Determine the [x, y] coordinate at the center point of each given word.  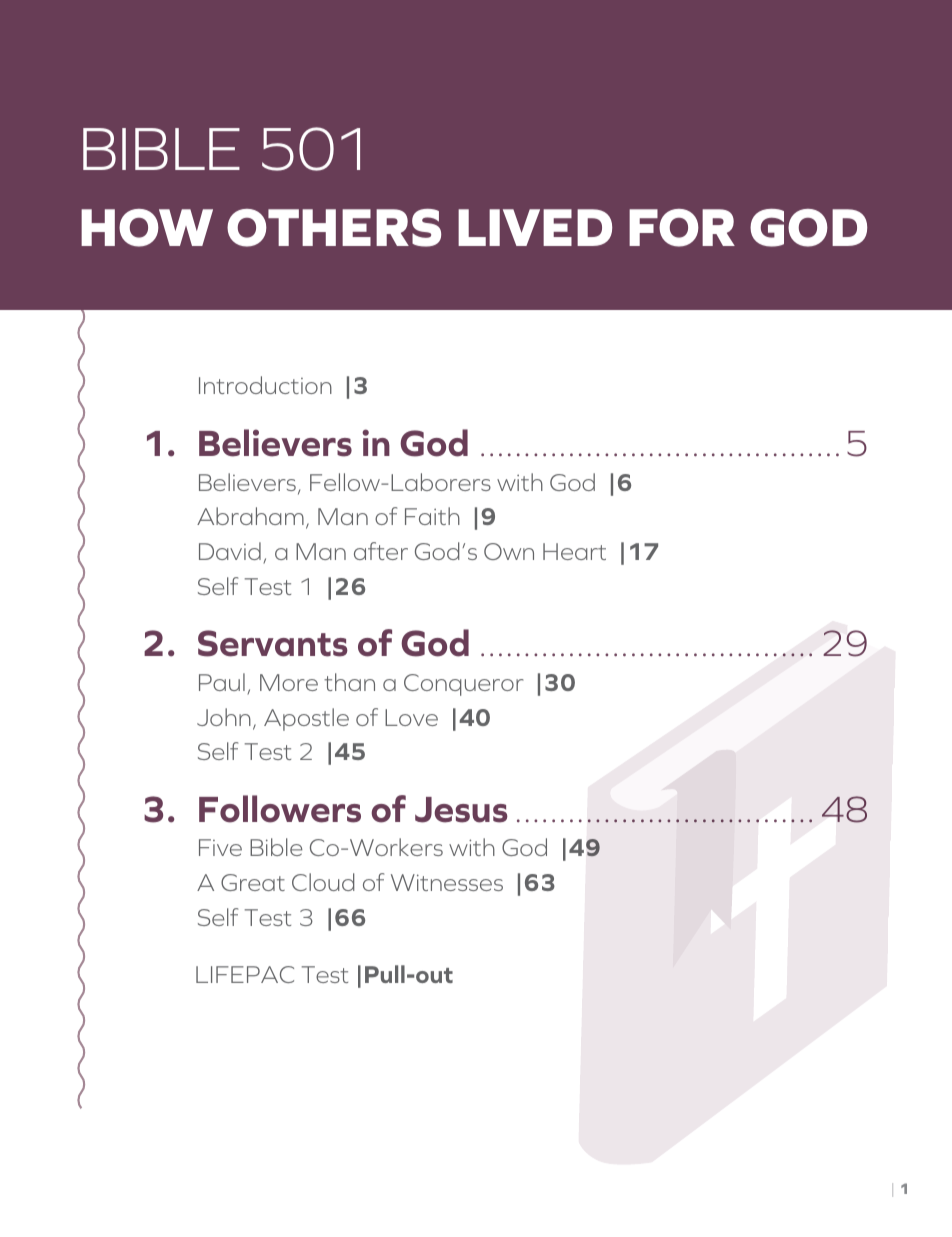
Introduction [265, 385]
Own [509, 551]
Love [411, 717]
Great [253, 882]
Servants [273, 643]
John [224, 717]
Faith [432, 516]
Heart [574, 551]
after [381, 551]
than [349, 682]
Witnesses [447, 882]
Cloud [323, 882]
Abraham [250, 516]
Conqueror [463, 685]
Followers [280, 809]
